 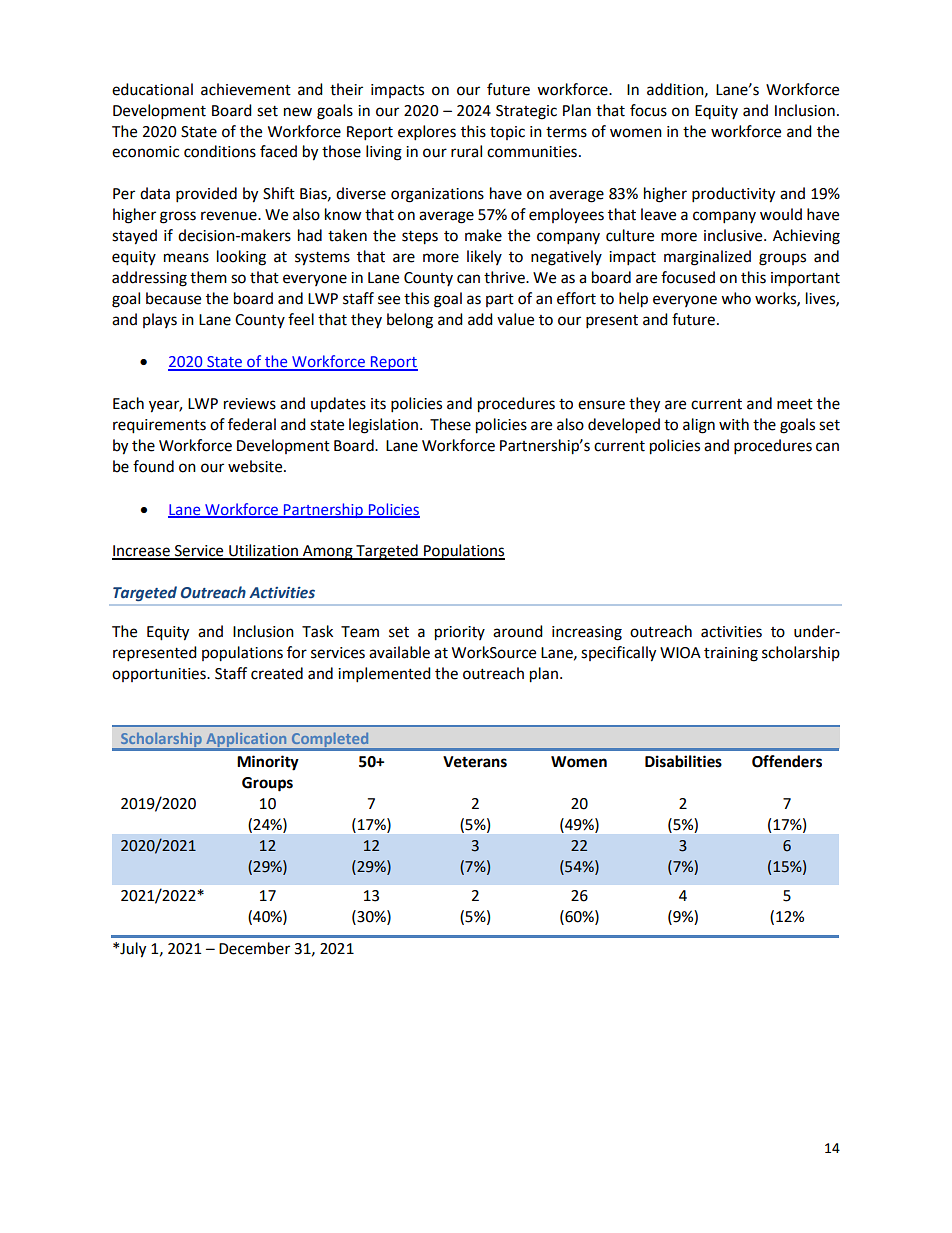 I want to click on Veterans, so click(x=475, y=762).
